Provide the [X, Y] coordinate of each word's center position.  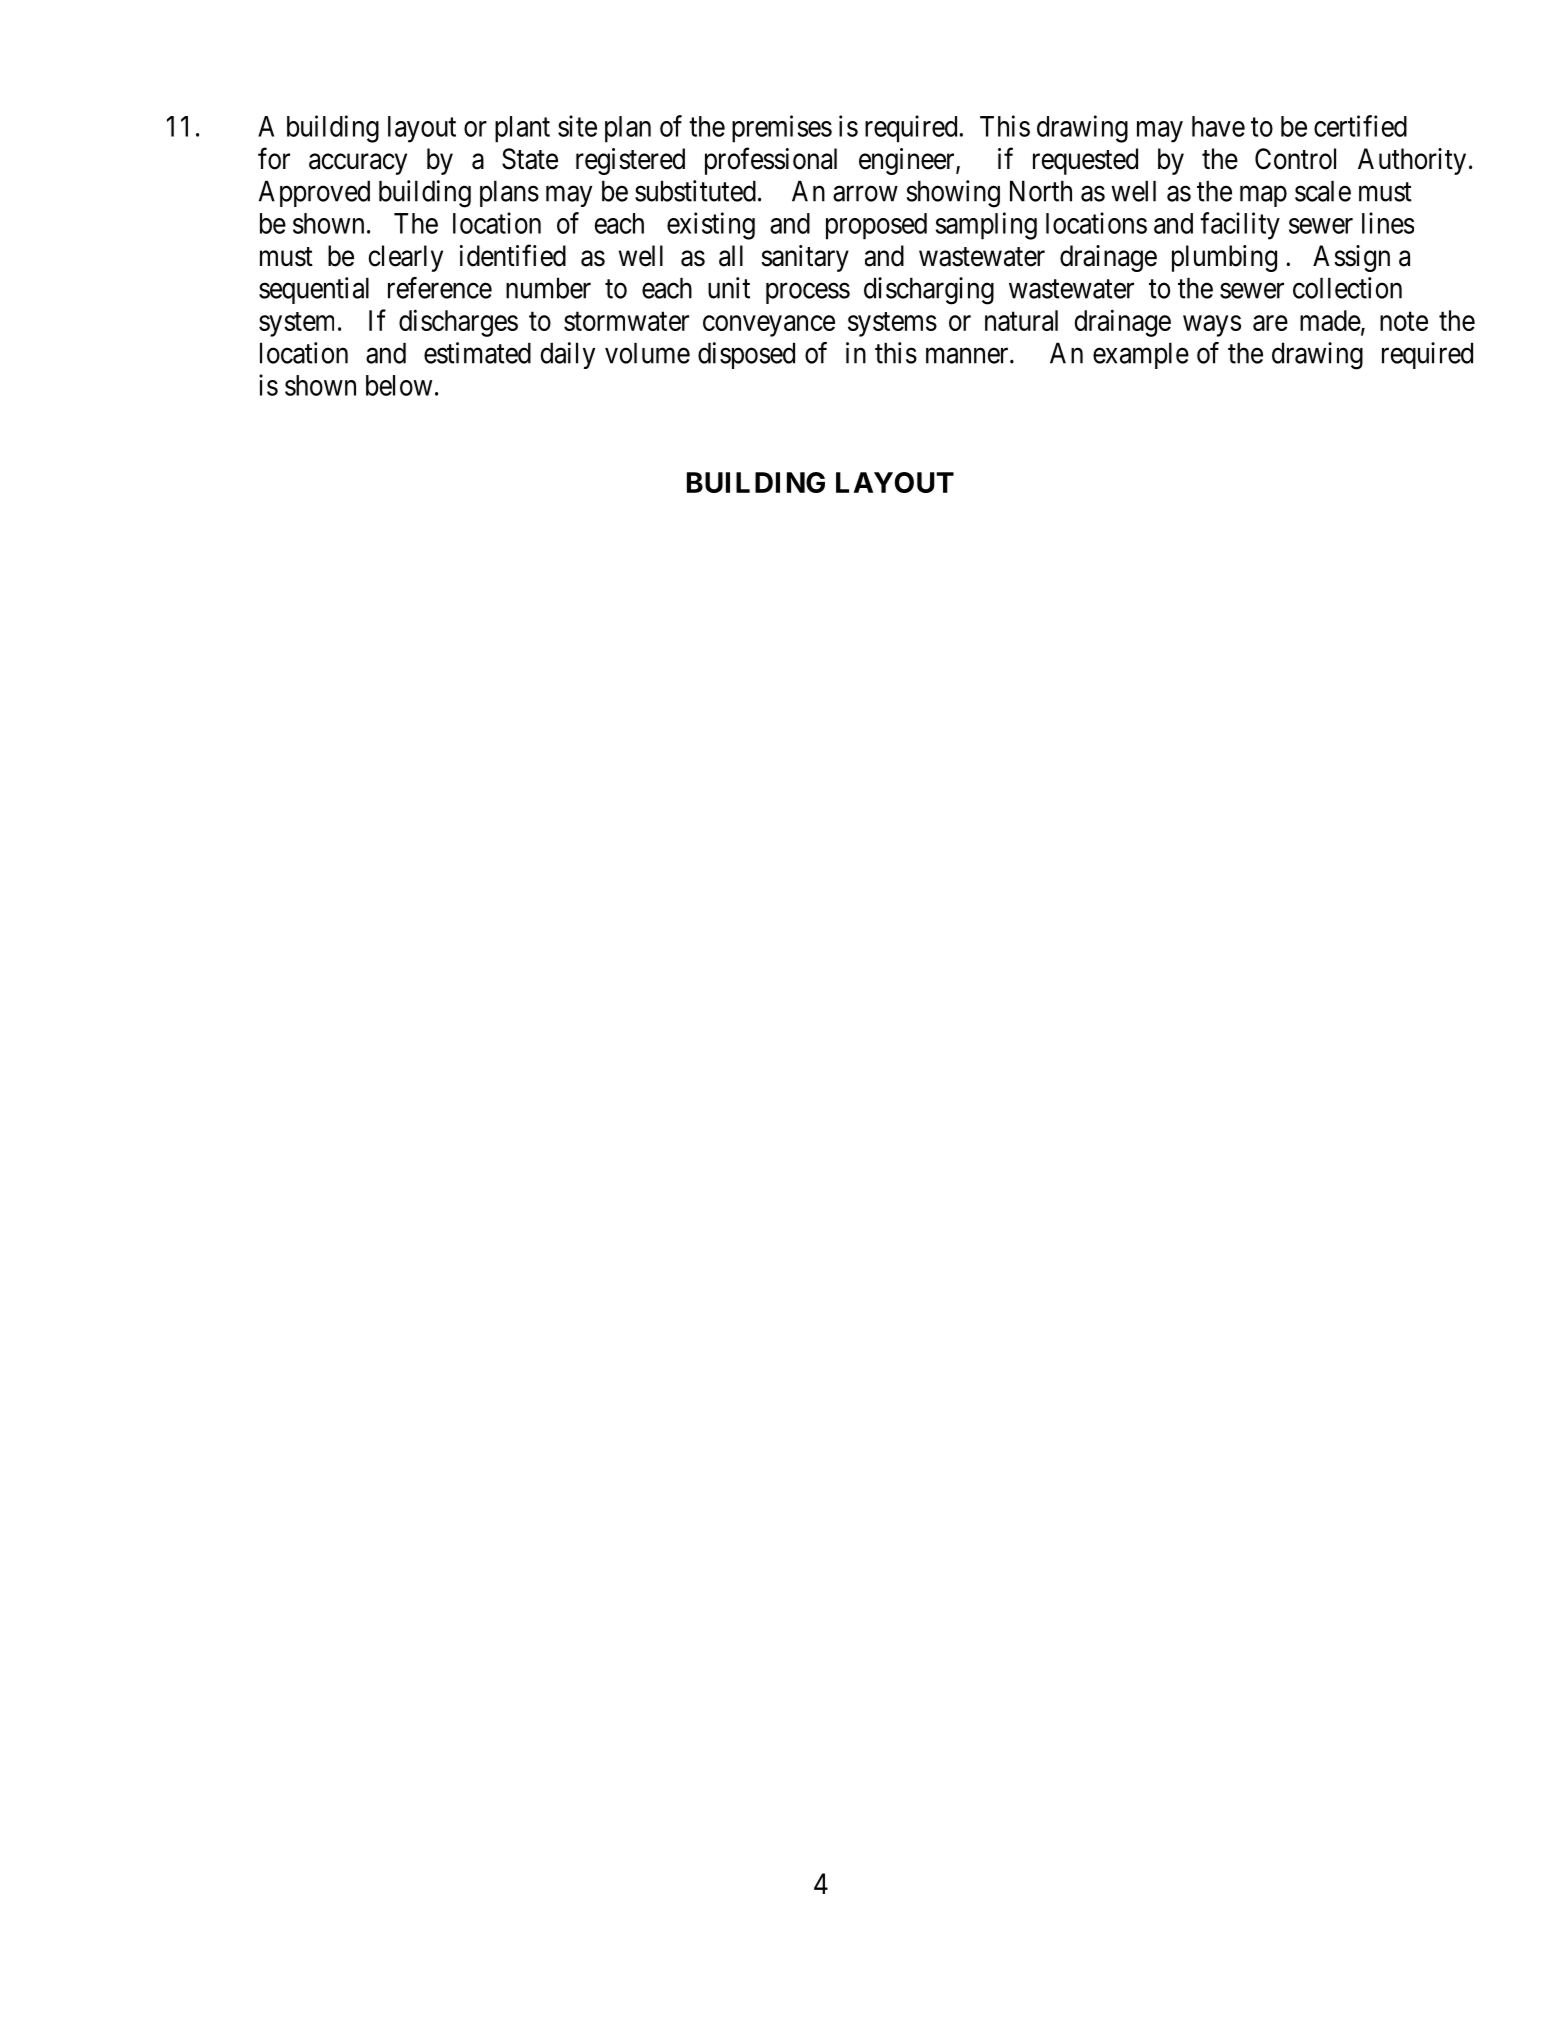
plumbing [1224, 258]
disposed [746, 355]
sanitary [805, 258]
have [1218, 126]
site [577, 126]
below [399, 385]
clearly [405, 258]
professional [771, 161]
